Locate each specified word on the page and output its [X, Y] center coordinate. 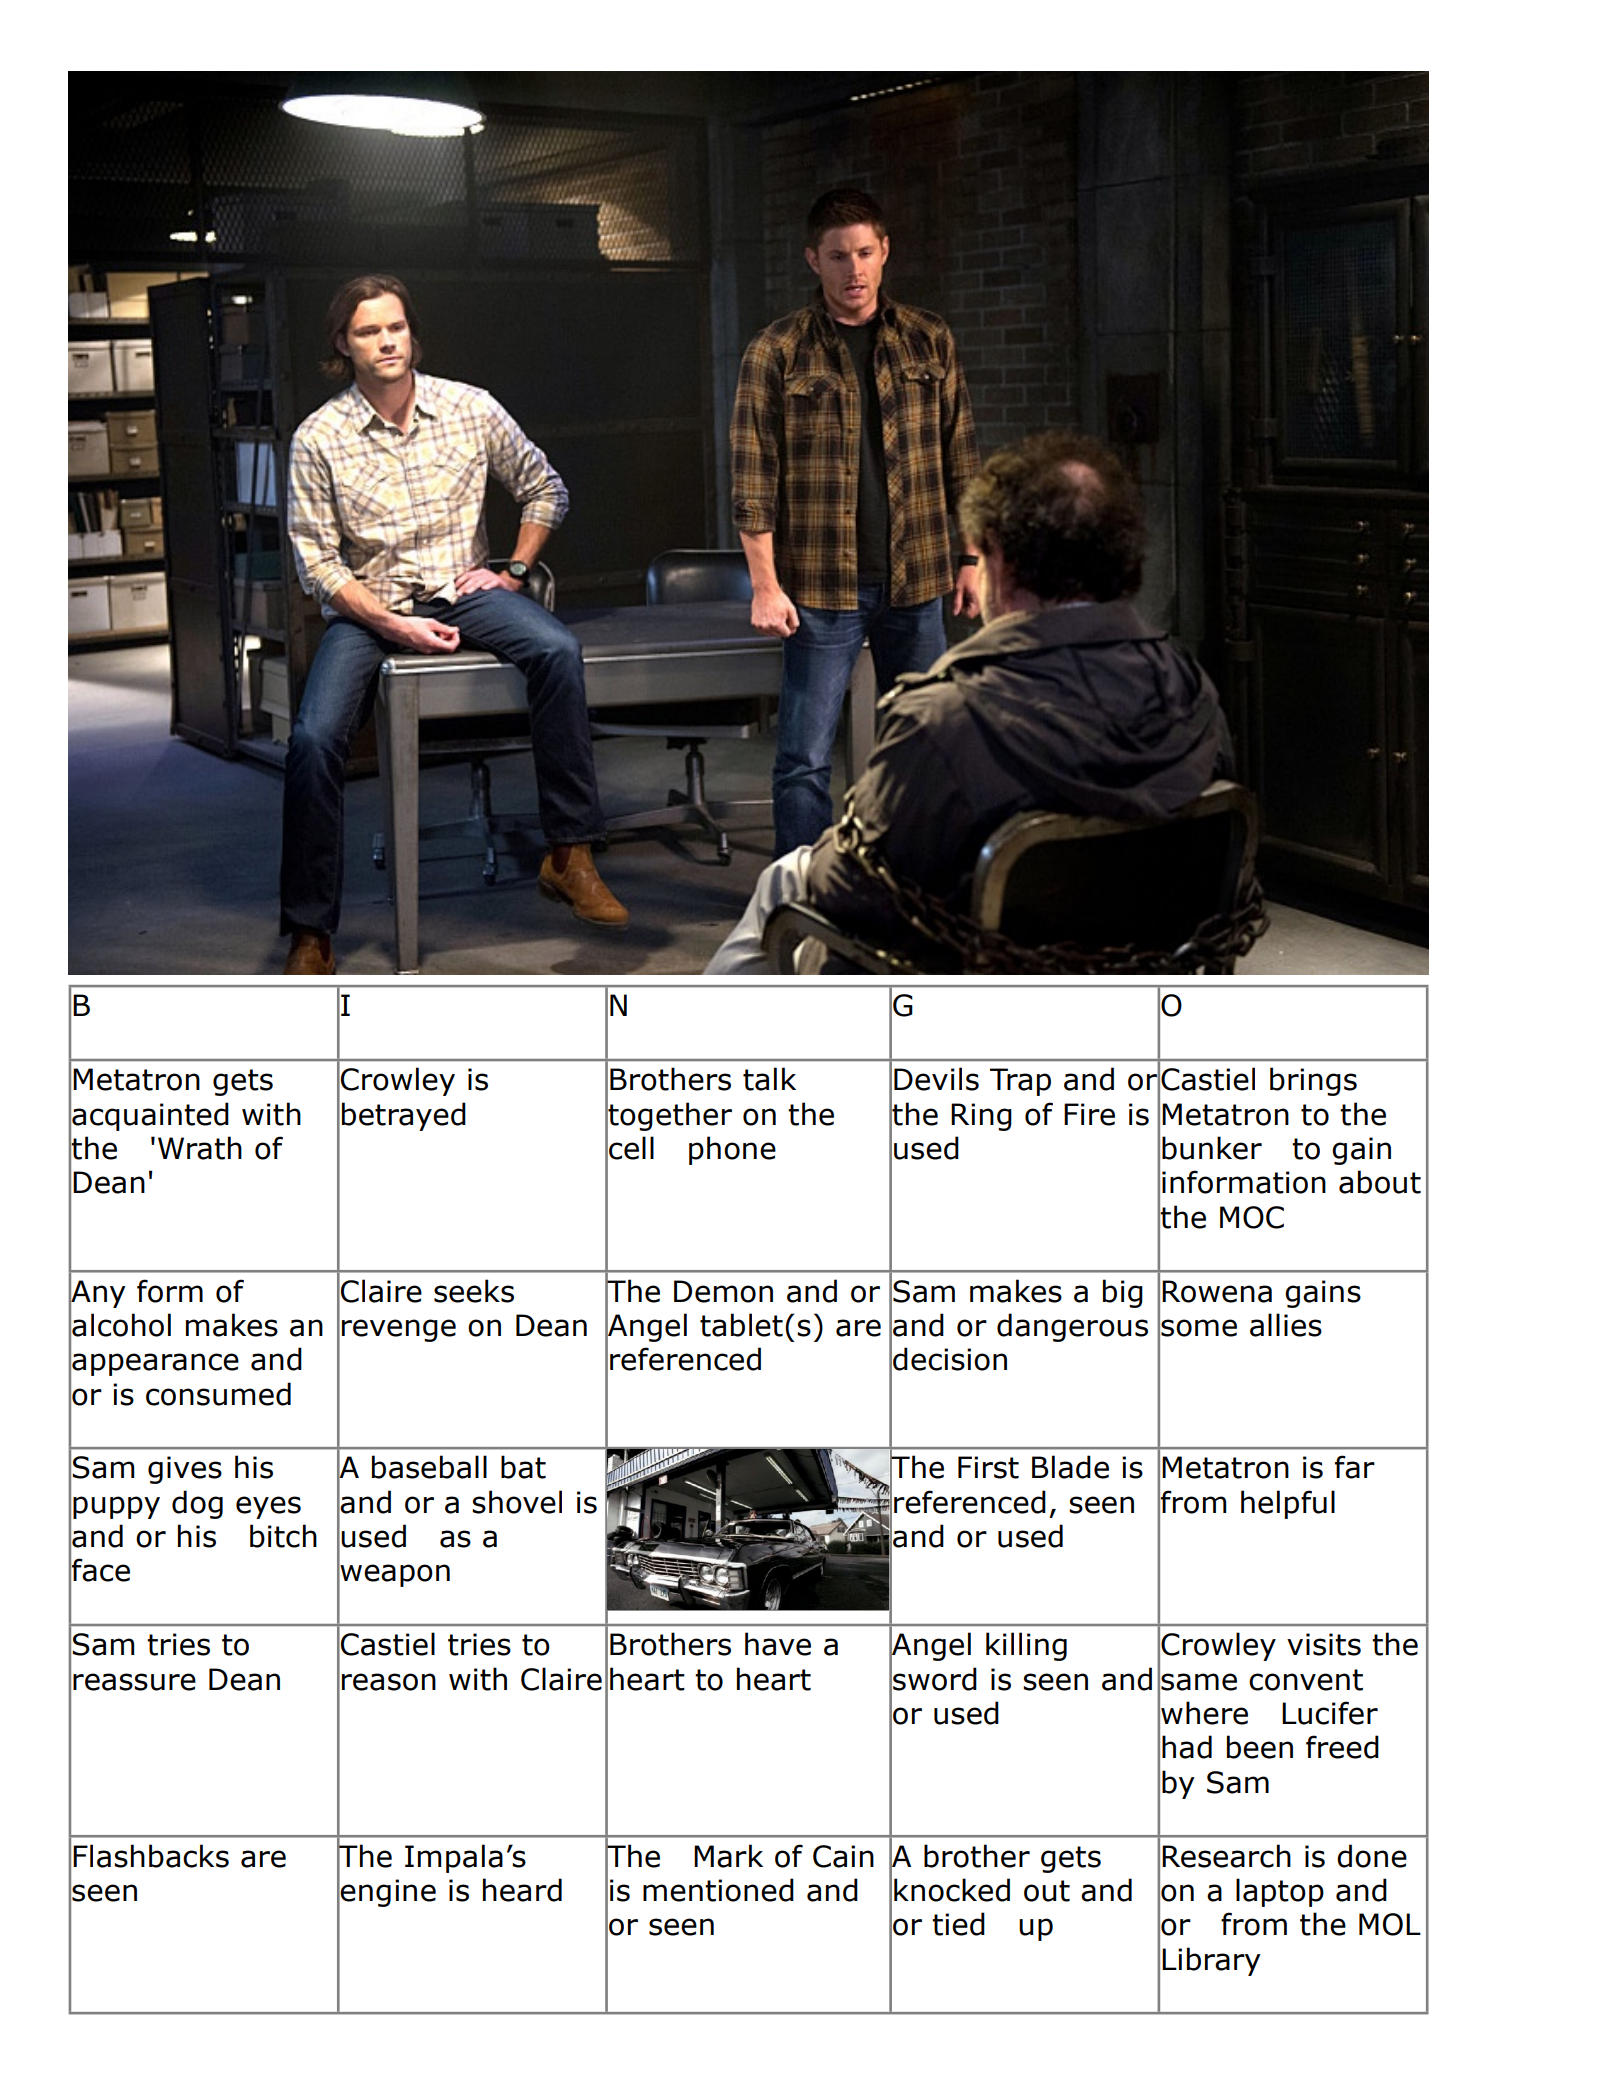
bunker [1212, 1148]
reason [389, 1682]
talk [769, 1079]
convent [1306, 1680]
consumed [218, 1394]
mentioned [718, 1890]
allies [1286, 1325]
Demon [723, 1291]
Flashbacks [151, 1856]
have [778, 1644]
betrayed [404, 1116]
